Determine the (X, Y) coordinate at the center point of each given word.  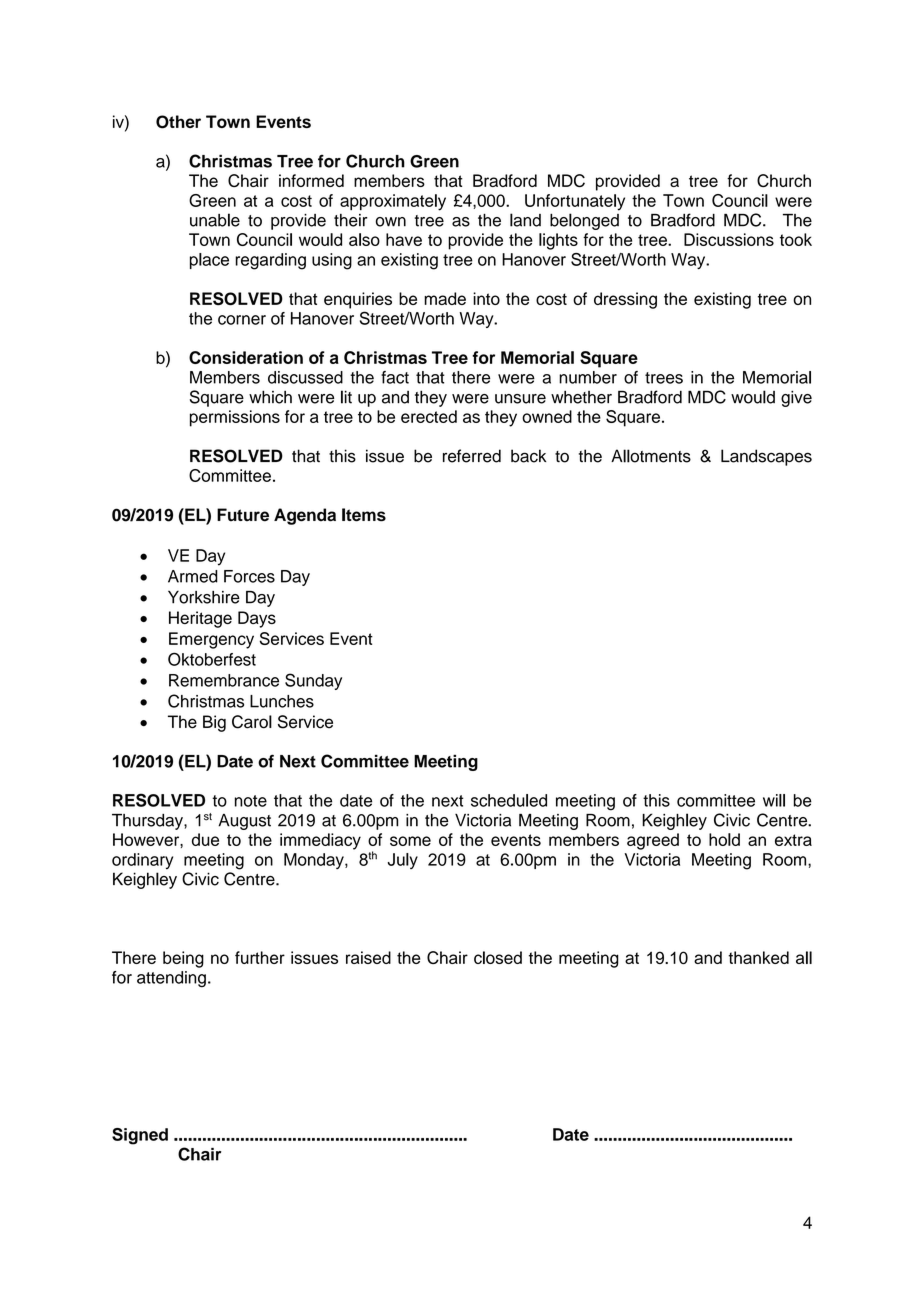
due (205, 839)
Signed (140, 1136)
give (796, 399)
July (403, 861)
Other (178, 122)
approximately (393, 202)
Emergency (211, 640)
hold (724, 839)
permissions (235, 418)
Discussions (729, 239)
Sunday (313, 681)
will (774, 800)
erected (429, 416)
